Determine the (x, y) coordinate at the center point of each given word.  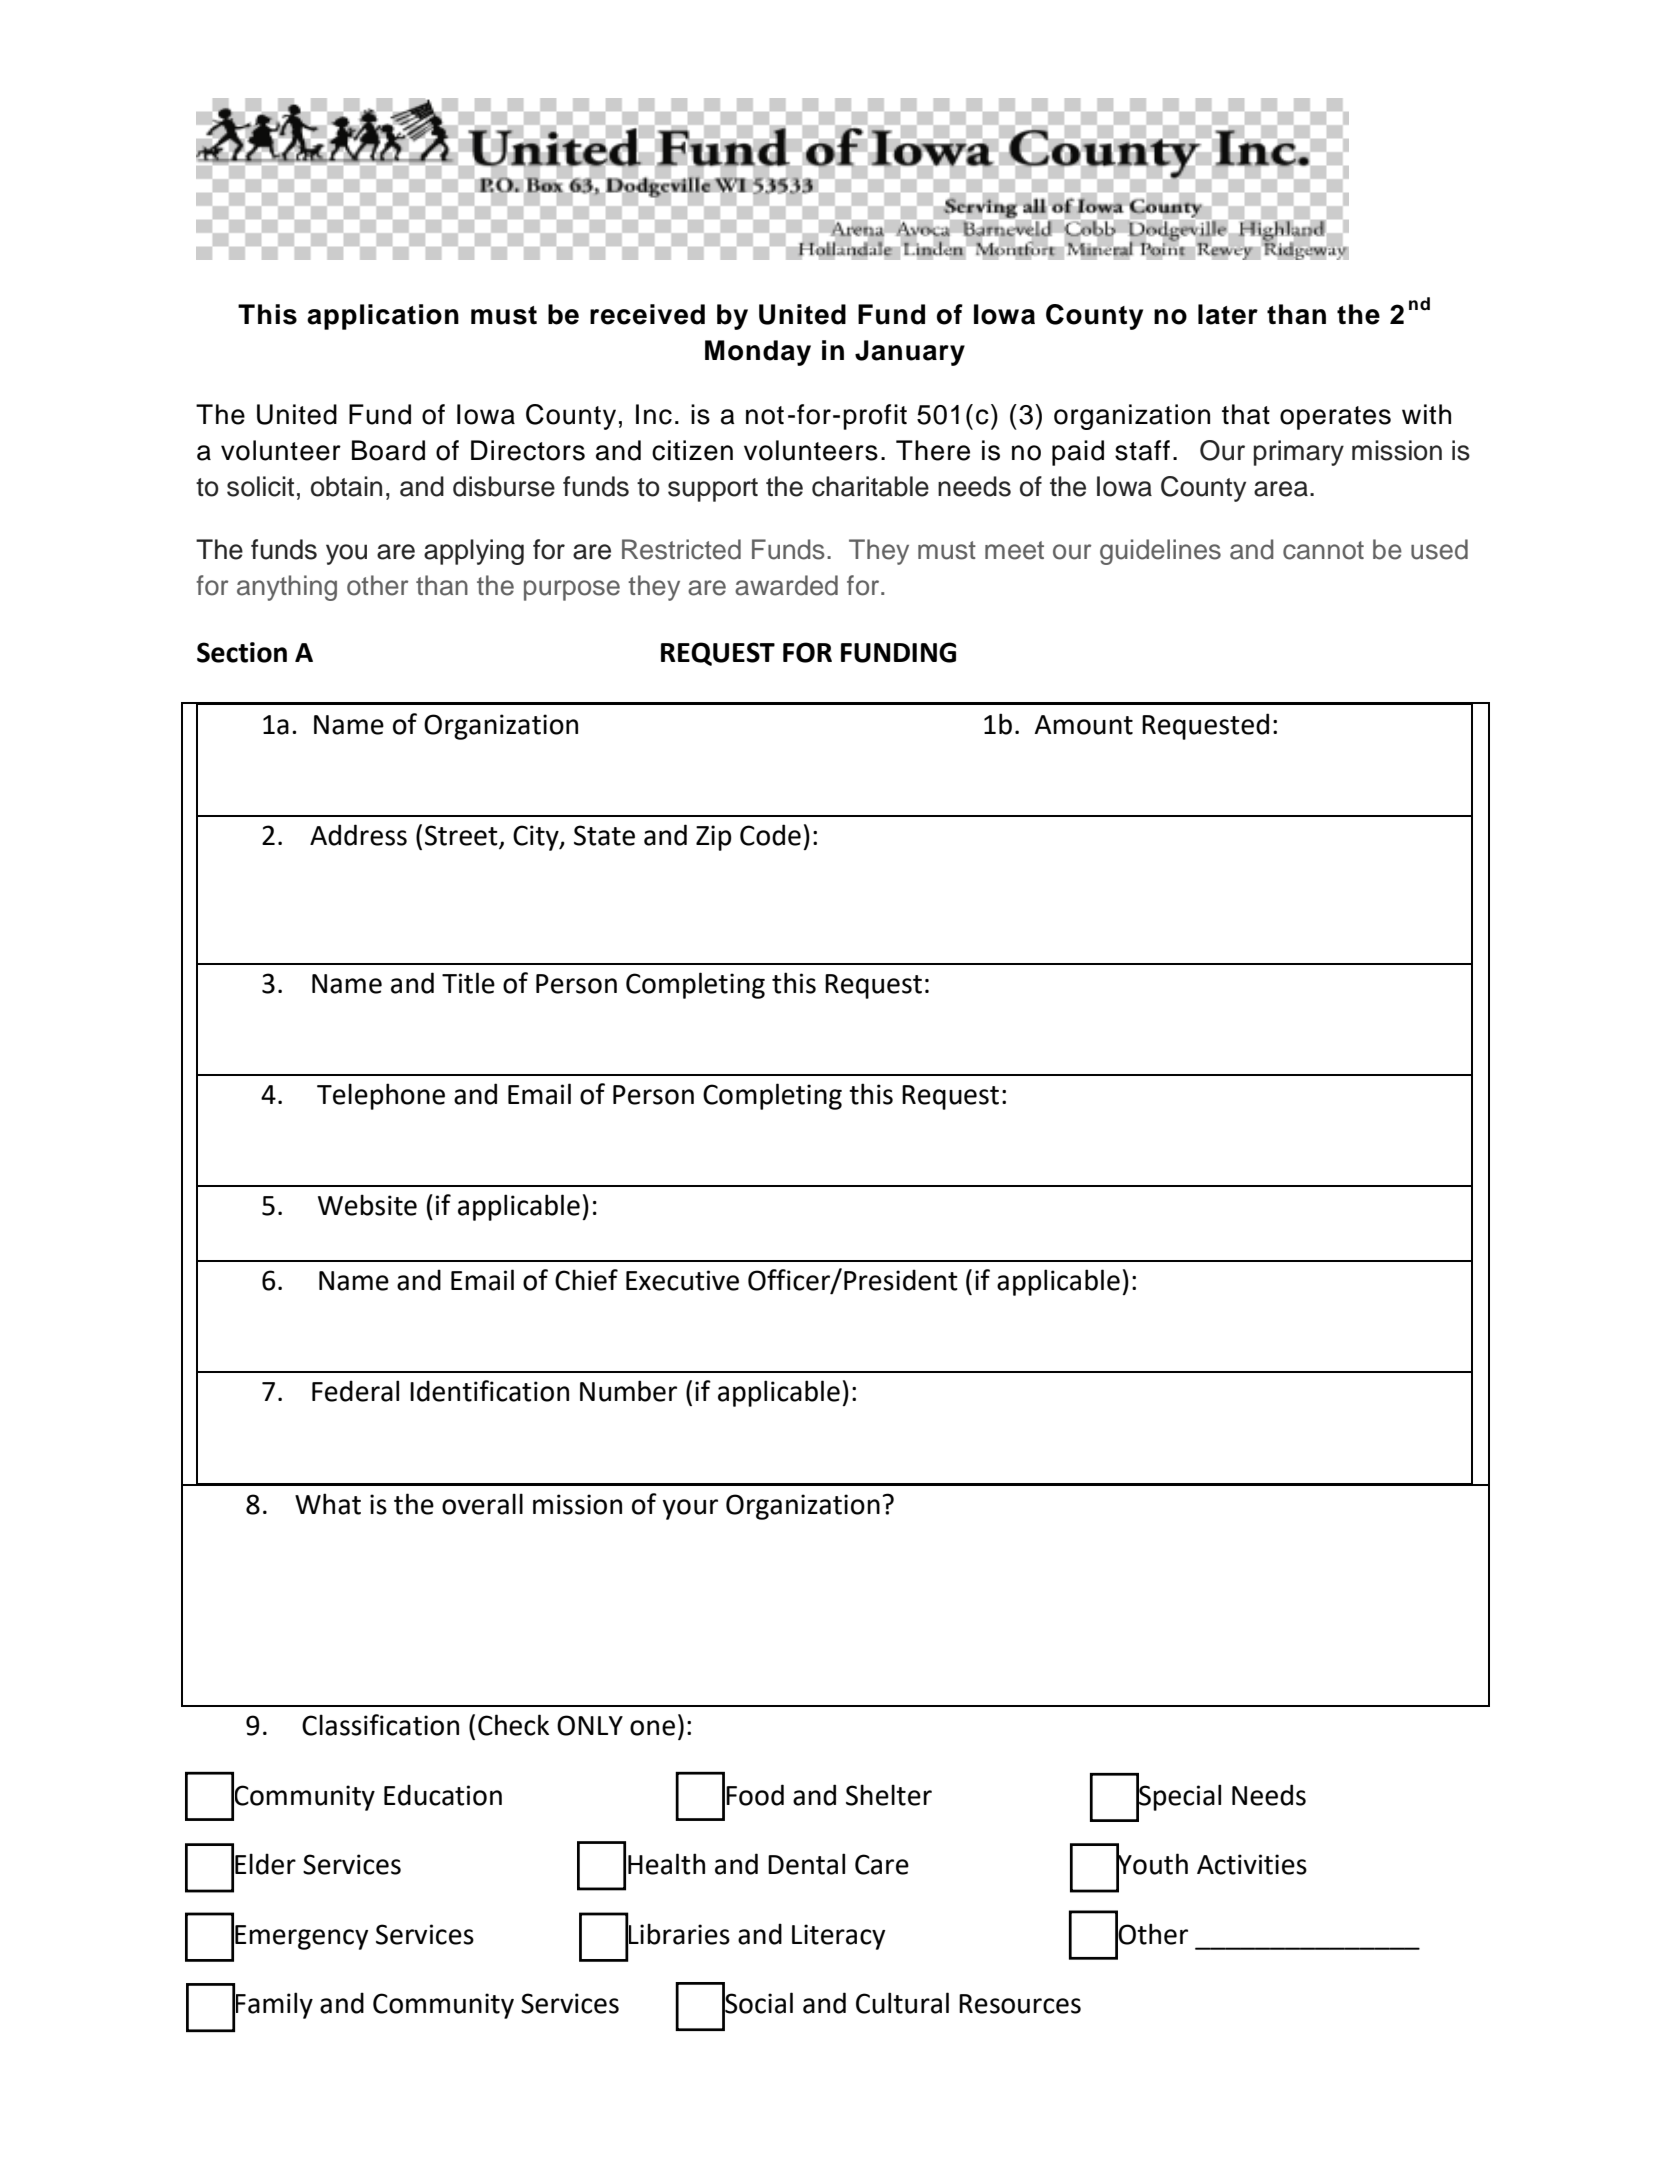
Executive (682, 1280)
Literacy (838, 1937)
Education (443, 1795)
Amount (1083, 725)
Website (367, 1205)
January (910, 353)
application (383, 317)
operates (1335, 418)
